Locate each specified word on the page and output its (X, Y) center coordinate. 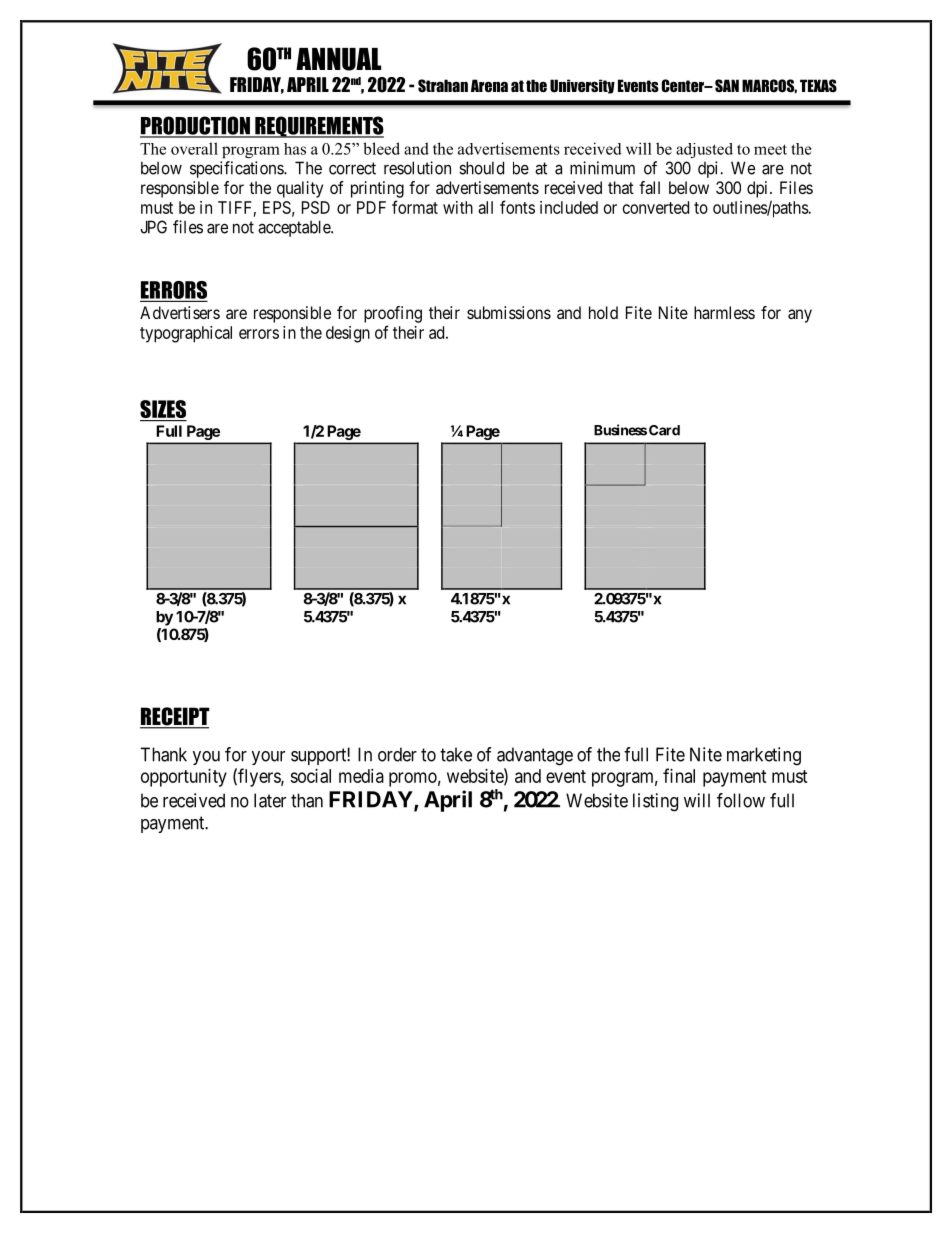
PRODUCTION (196, 126)
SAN (727, 86)
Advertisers (180, 312)
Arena (489, 85)
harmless (724, 312)
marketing (764, 756)
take (456, 754)
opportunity (184, 778)
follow (741, 800)
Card (664, 430)
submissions (509, 312)
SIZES (163, 410)
